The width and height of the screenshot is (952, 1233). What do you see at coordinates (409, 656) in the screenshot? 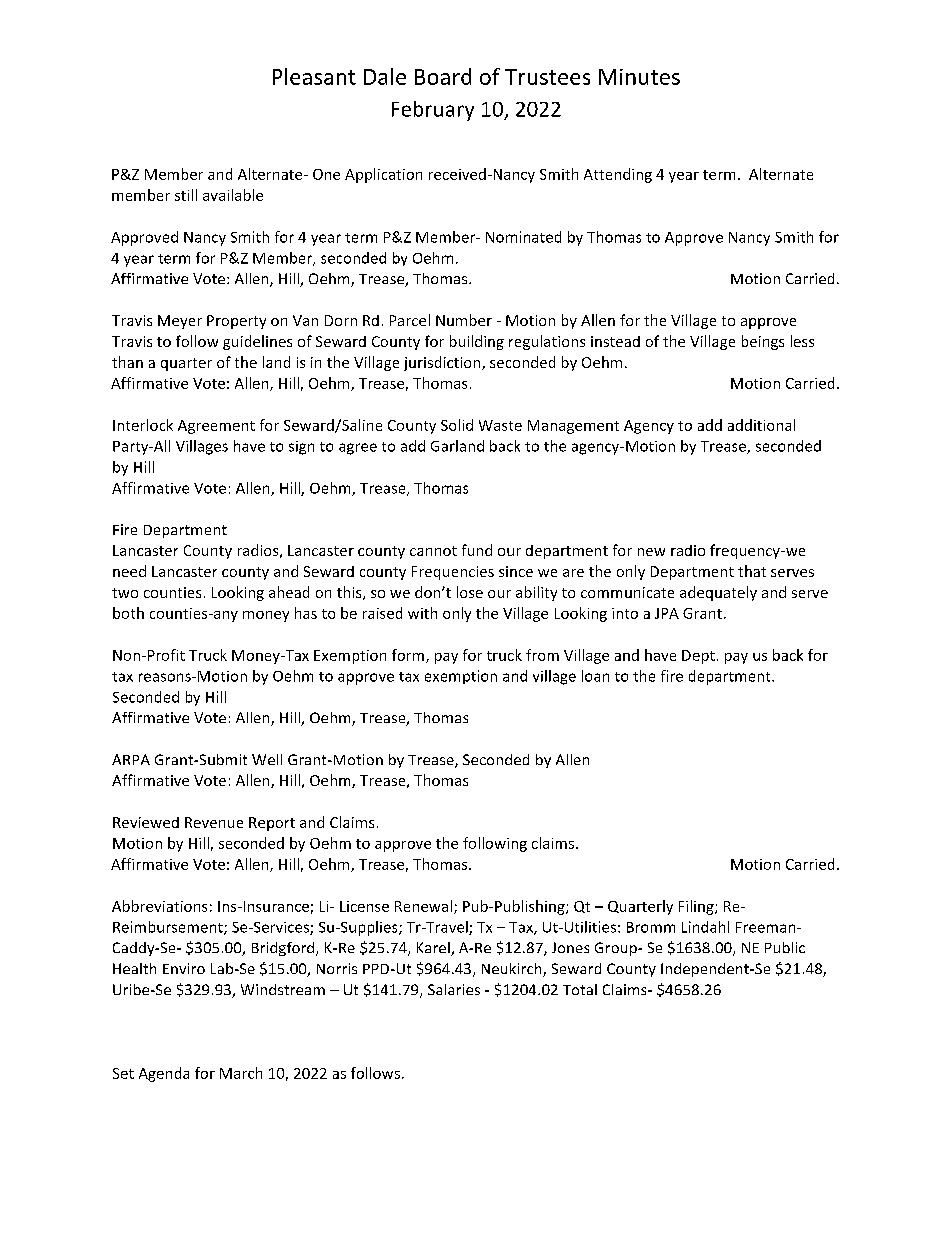
I see `form` at bounding box center [409, 656].
